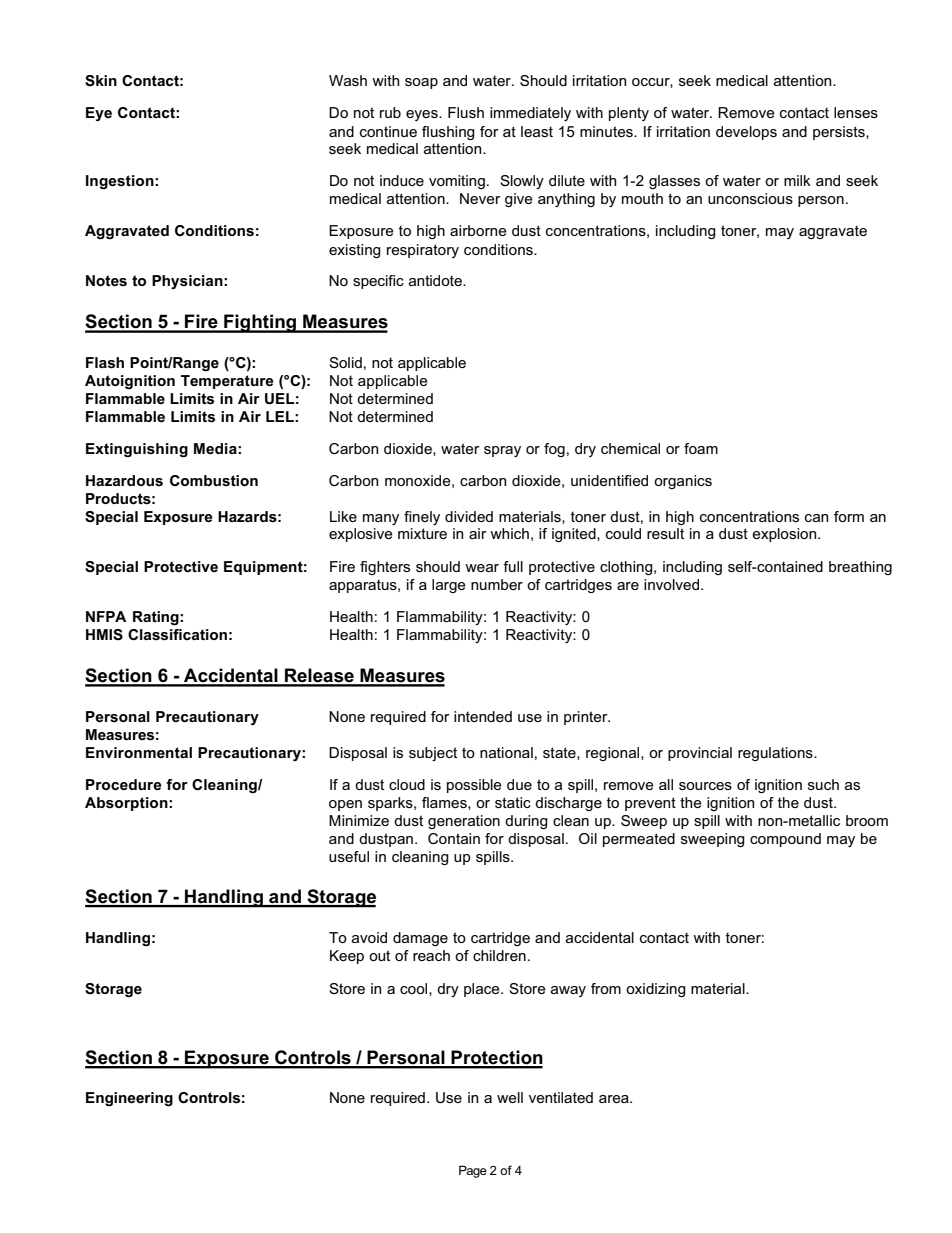 The image size is (952, 1233). Describe the element at coordinates (473, 1171) in the screenshot. I see `Page` at that location.
